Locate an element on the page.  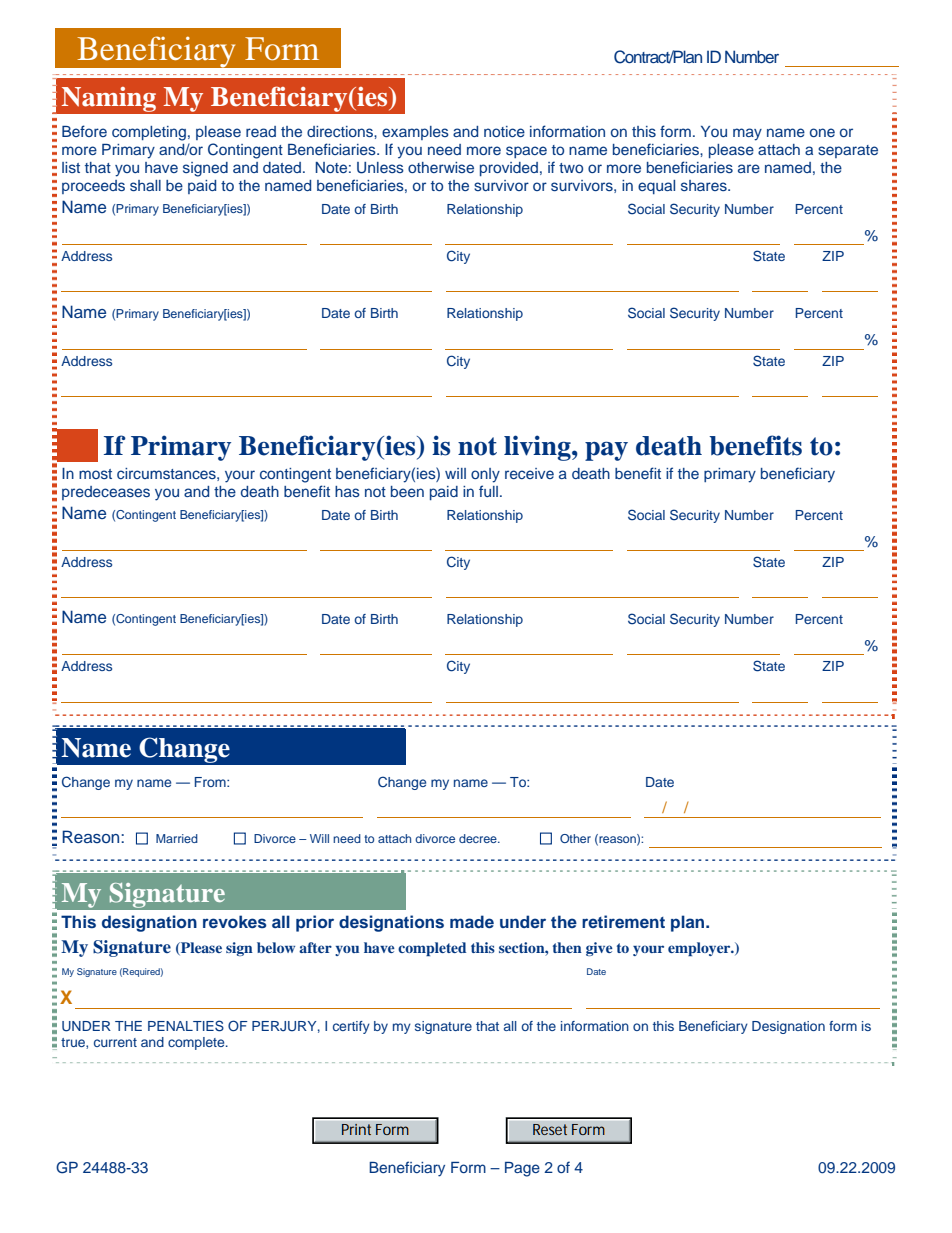
From is located at coordinates (211, 782).
